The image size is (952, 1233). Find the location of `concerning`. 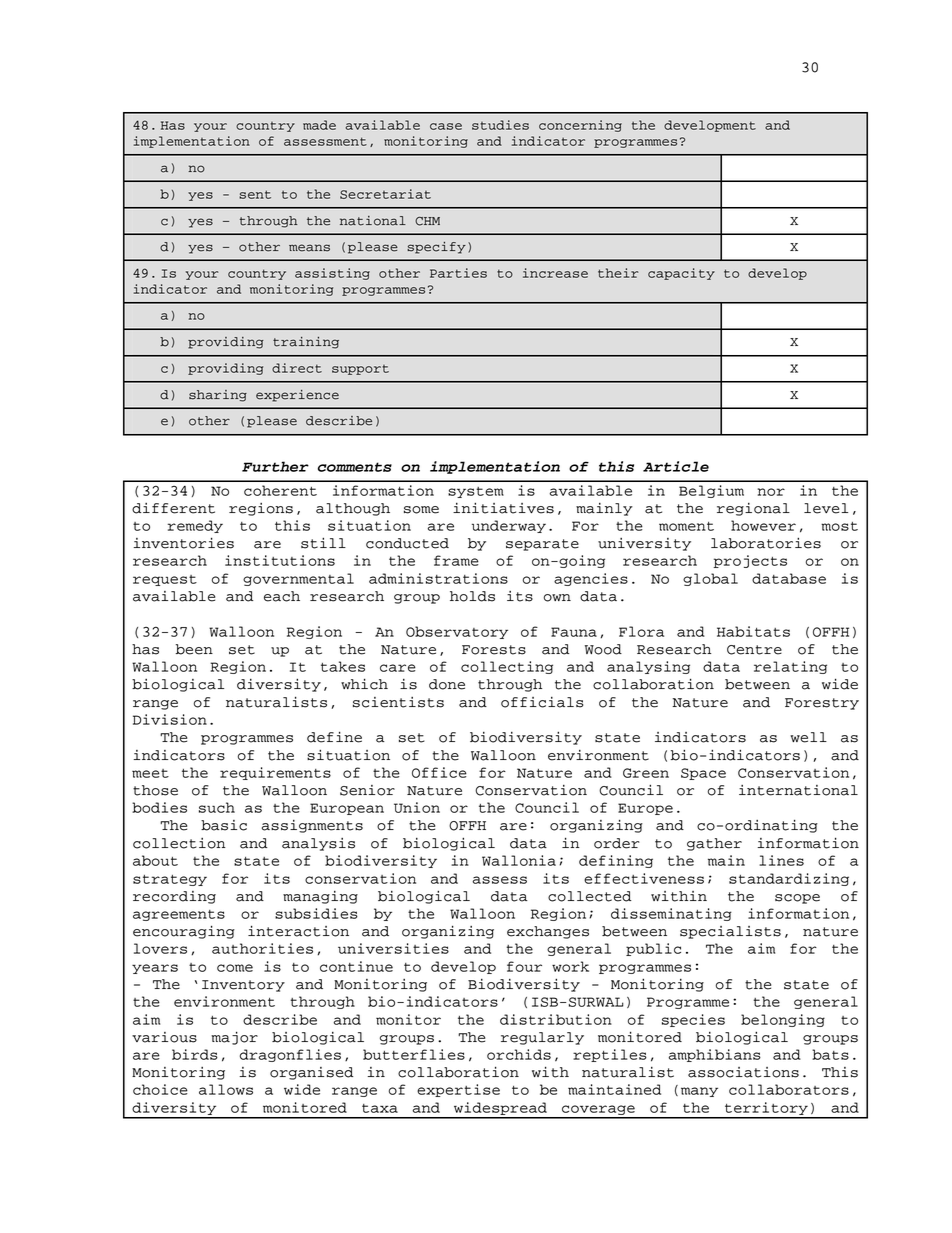

concerning is located at coordinates (580, 126).
